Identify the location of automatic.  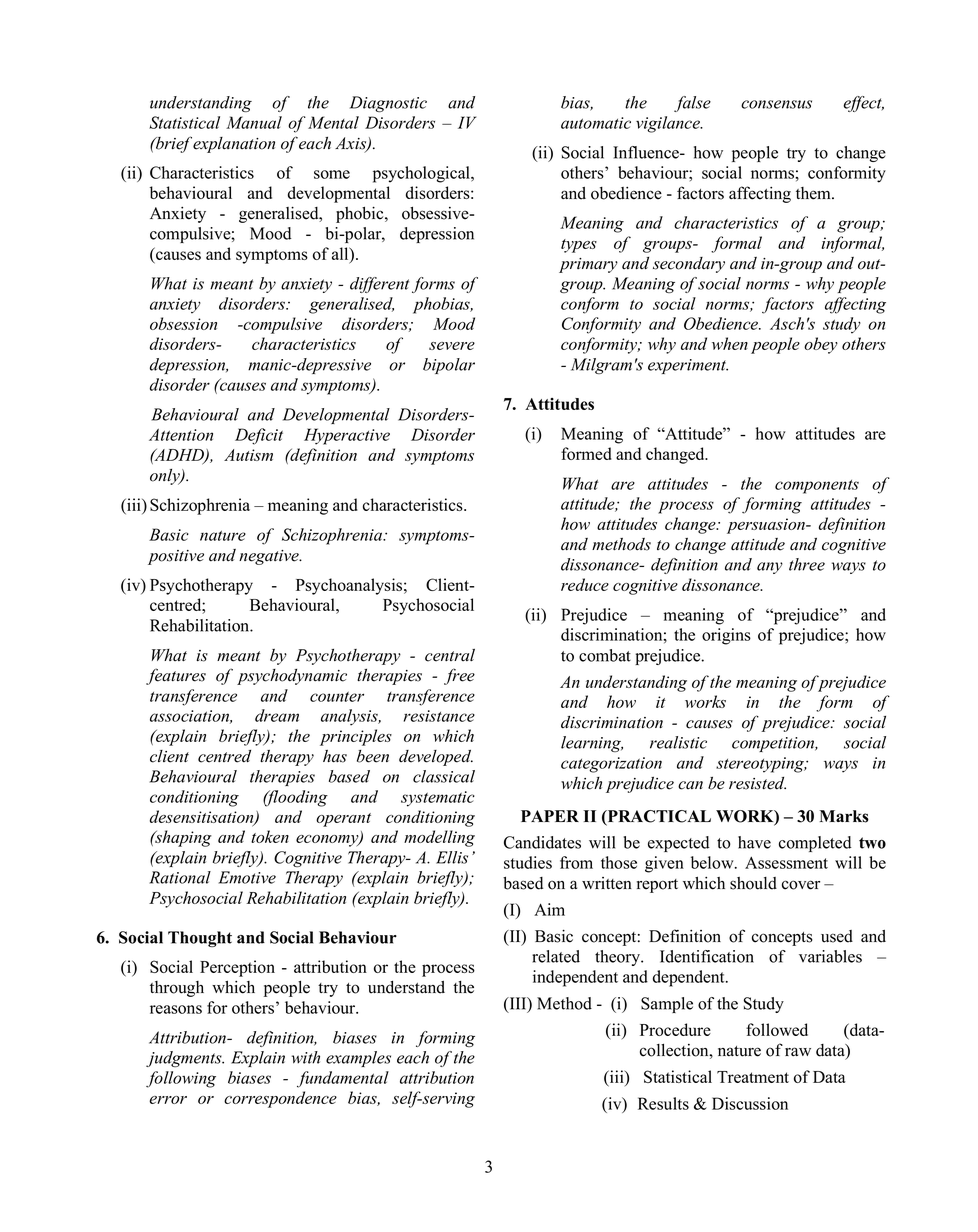
(596, 123).
